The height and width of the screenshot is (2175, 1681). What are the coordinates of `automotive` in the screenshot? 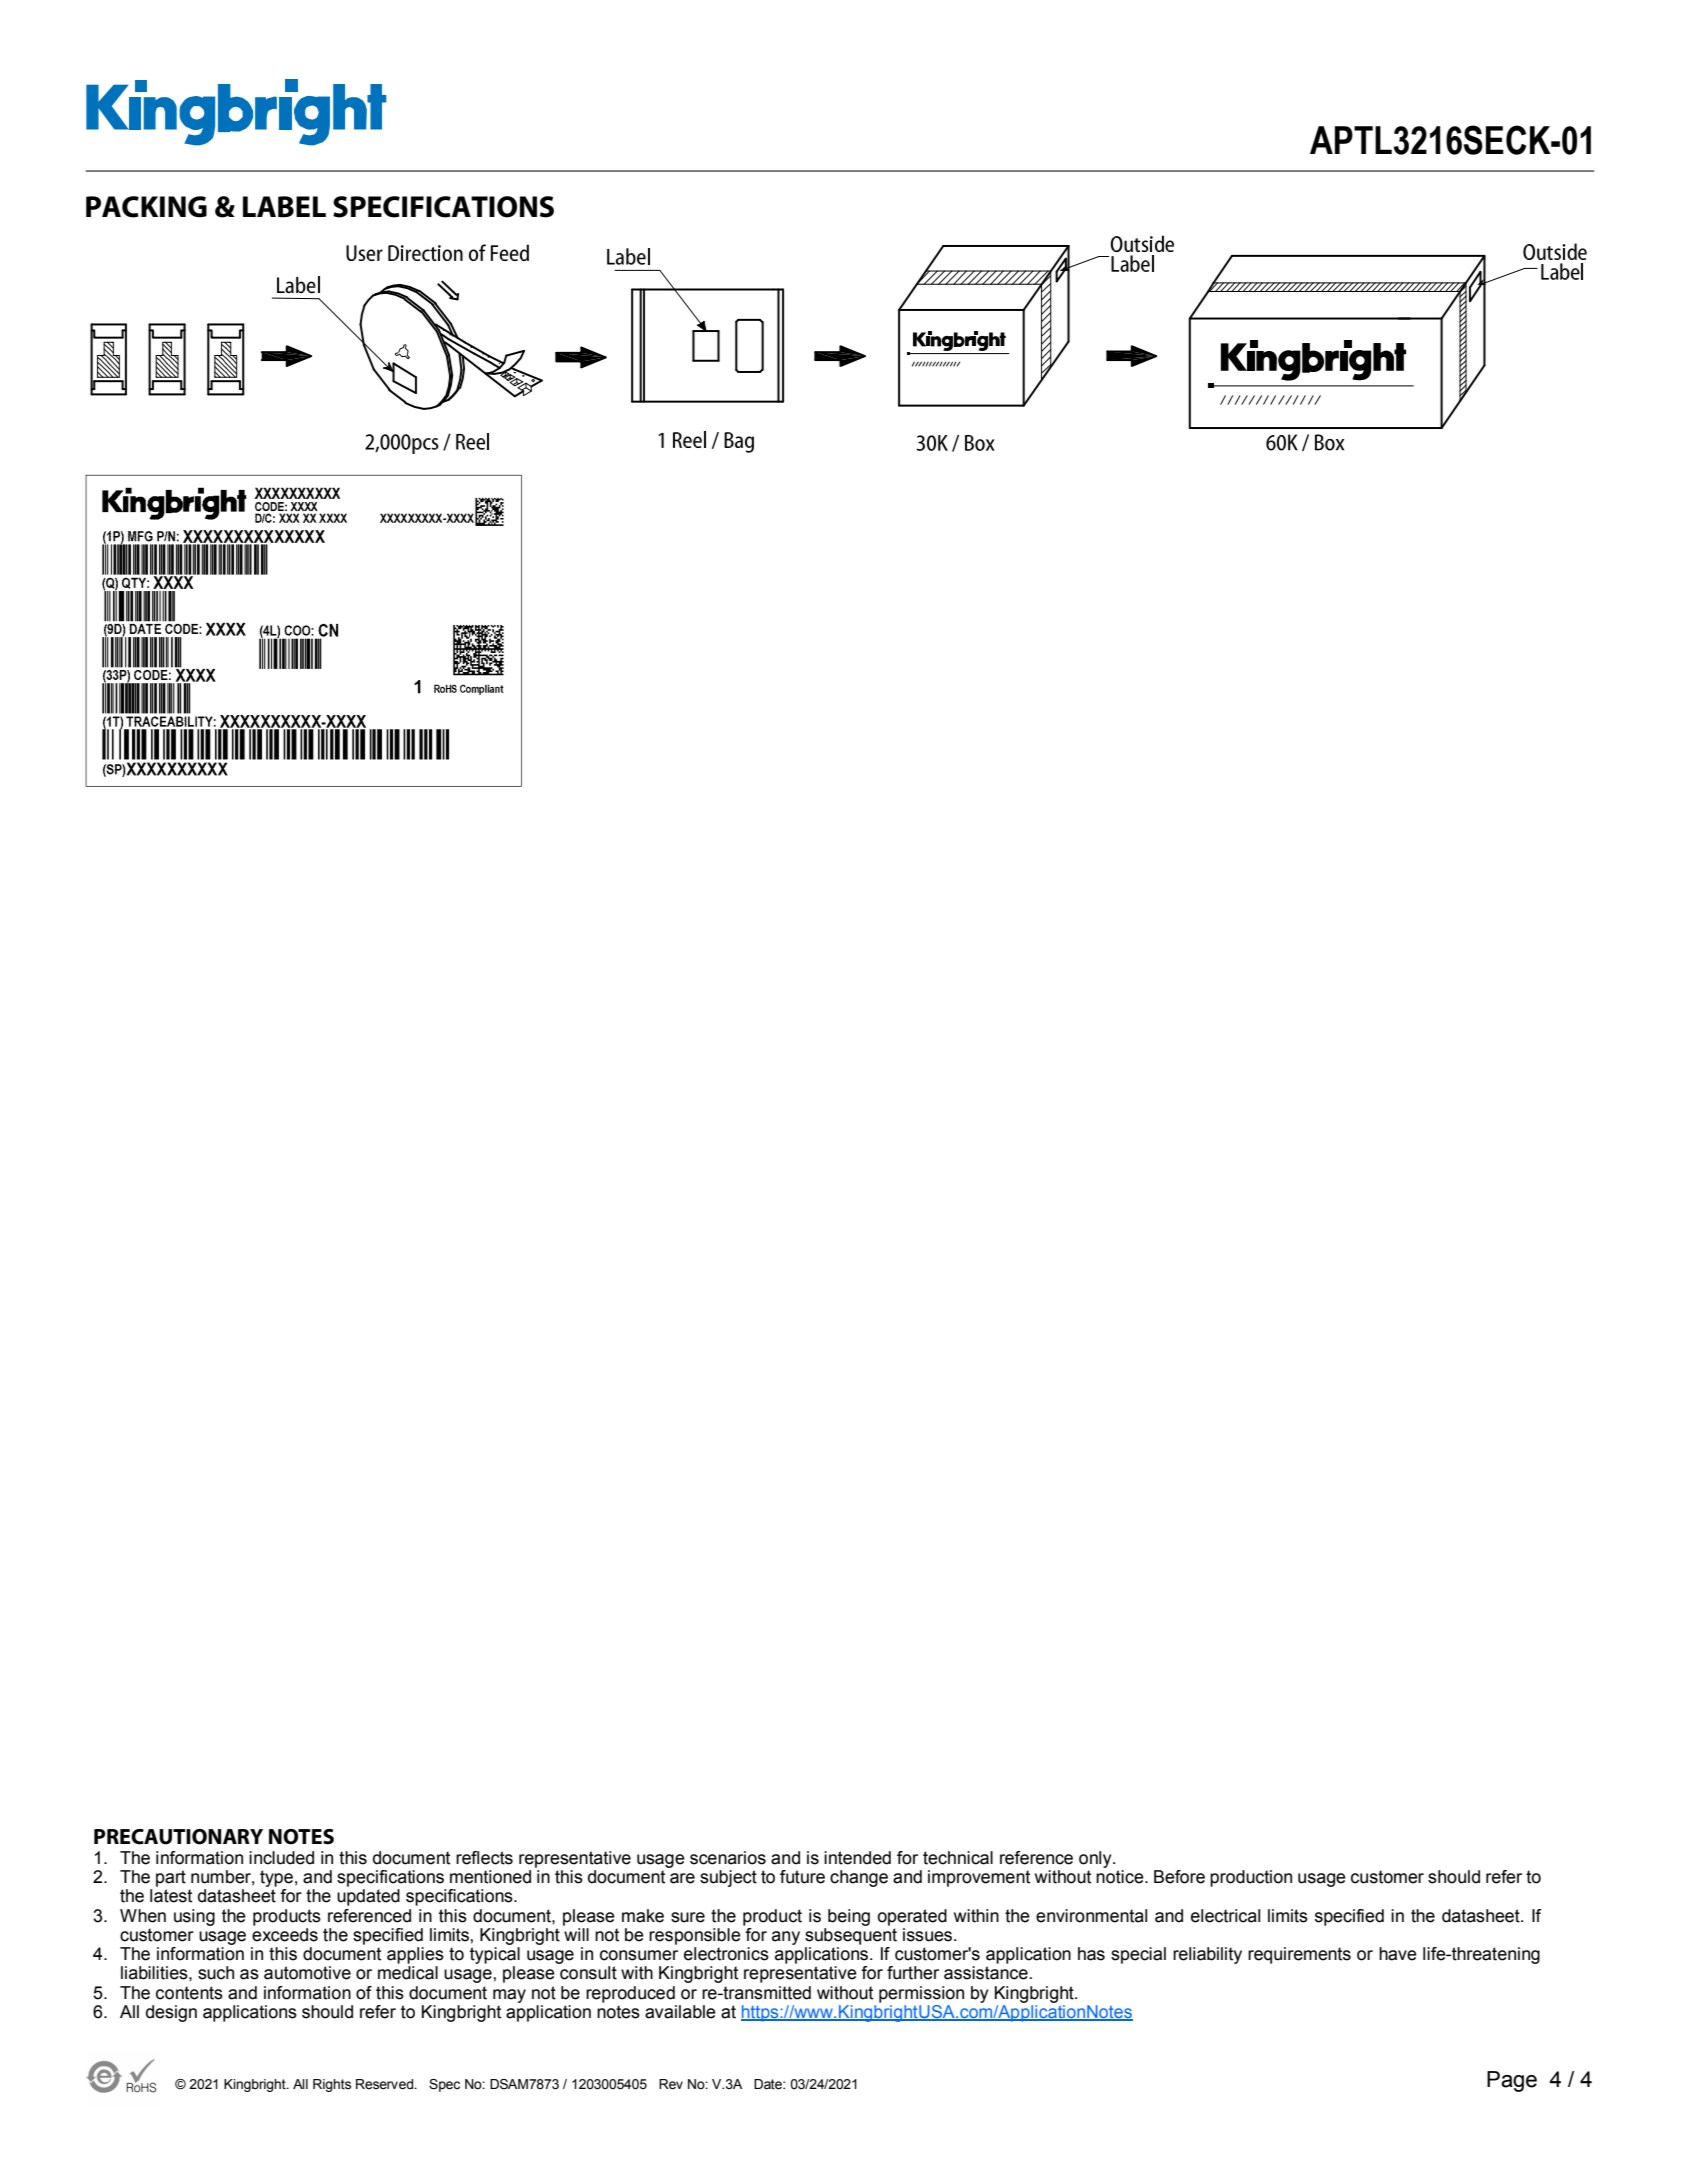 It's located at (307, 1973).
